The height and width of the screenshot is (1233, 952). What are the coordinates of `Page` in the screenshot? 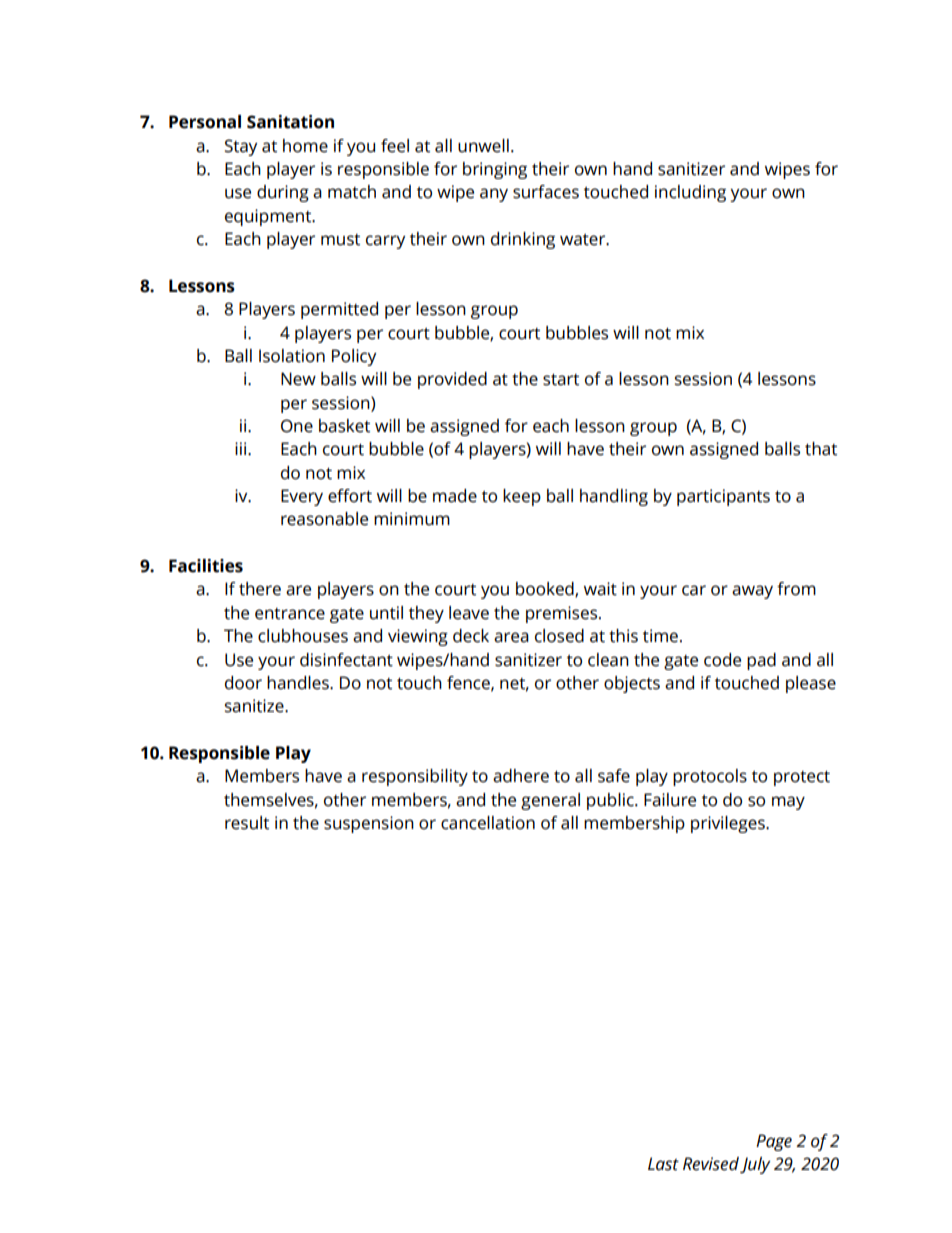 It's located at (774, 1142).
